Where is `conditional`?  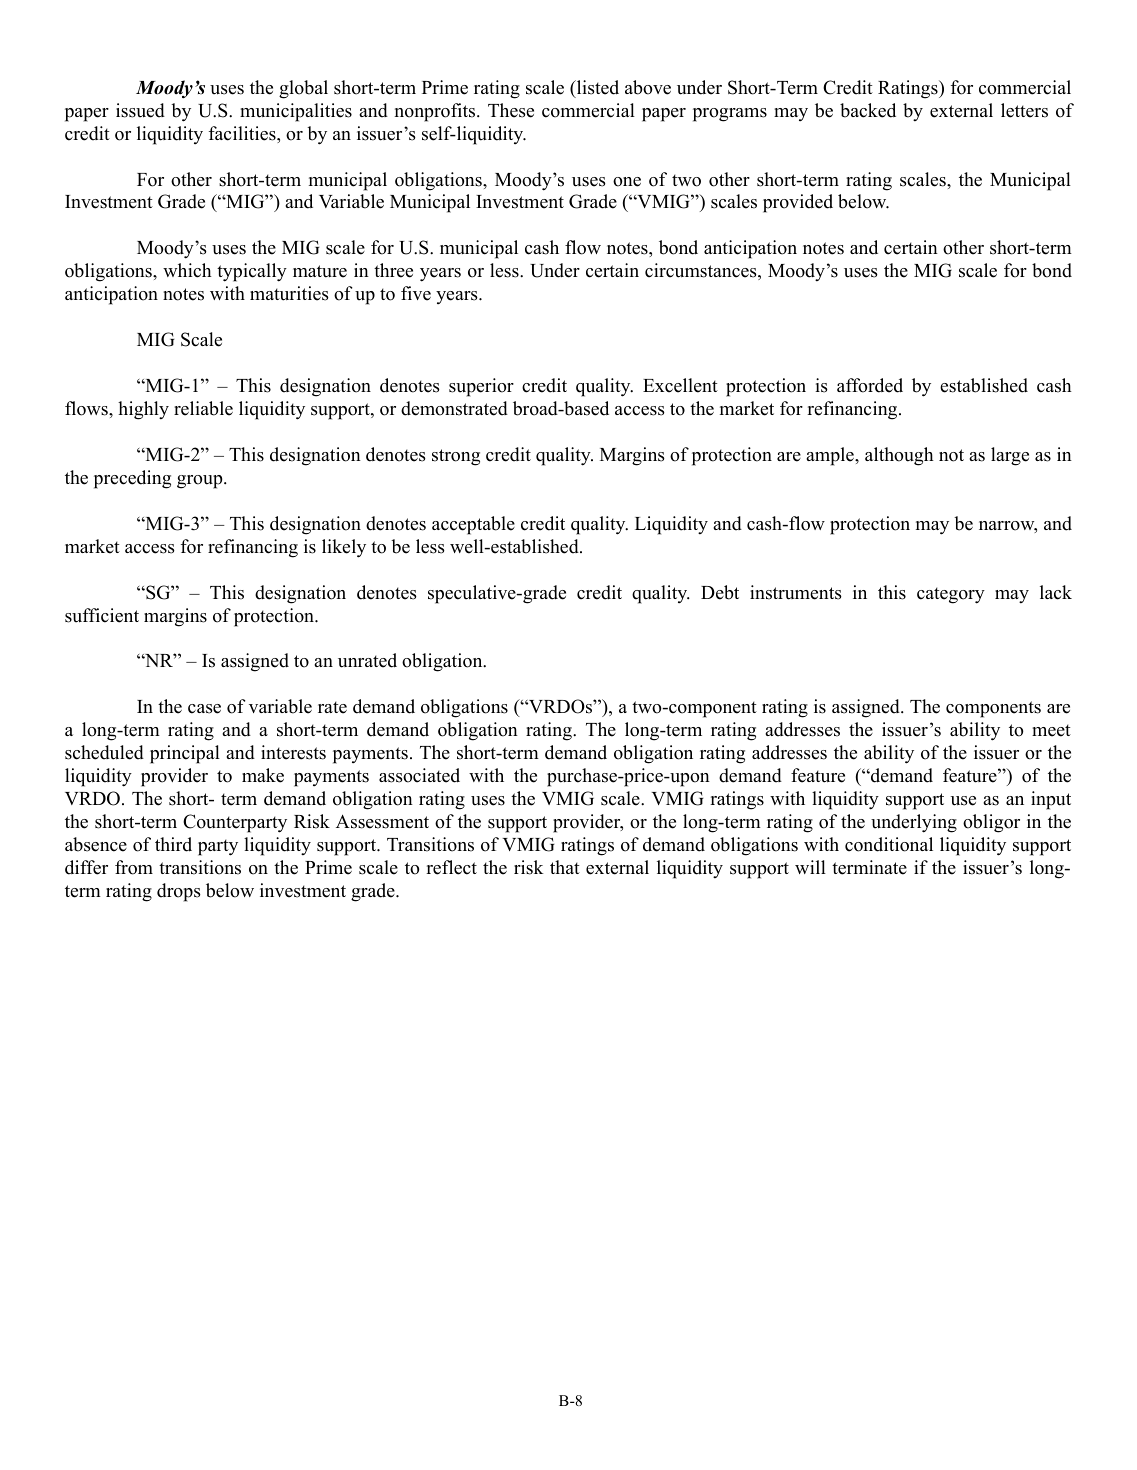
conditional is located at coordinates (889, 844).
